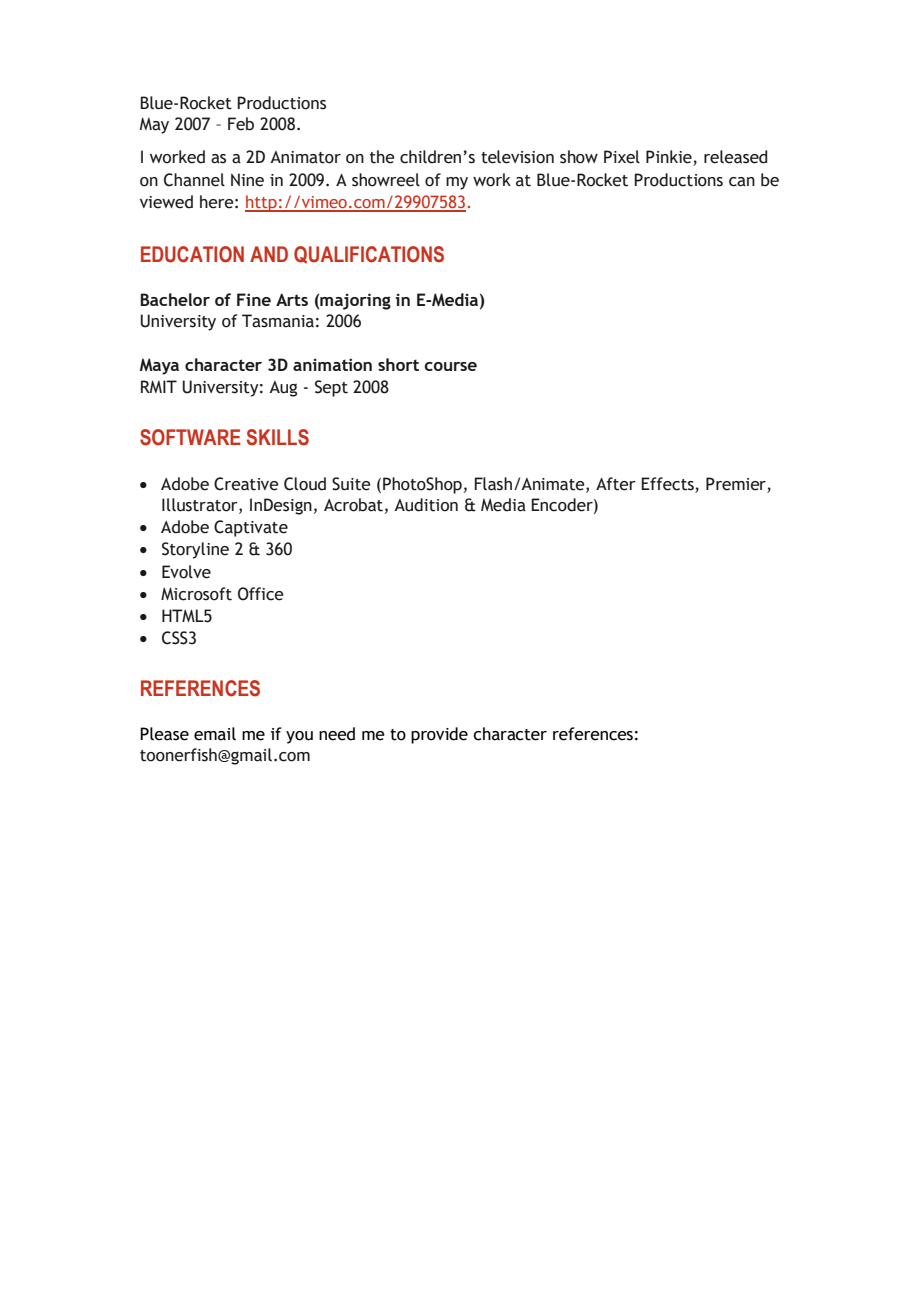 This document has height=1308, width=924. What do you see at coordinates (215, 734) in the document?
I see `email` at bounding box center [215, 734].
